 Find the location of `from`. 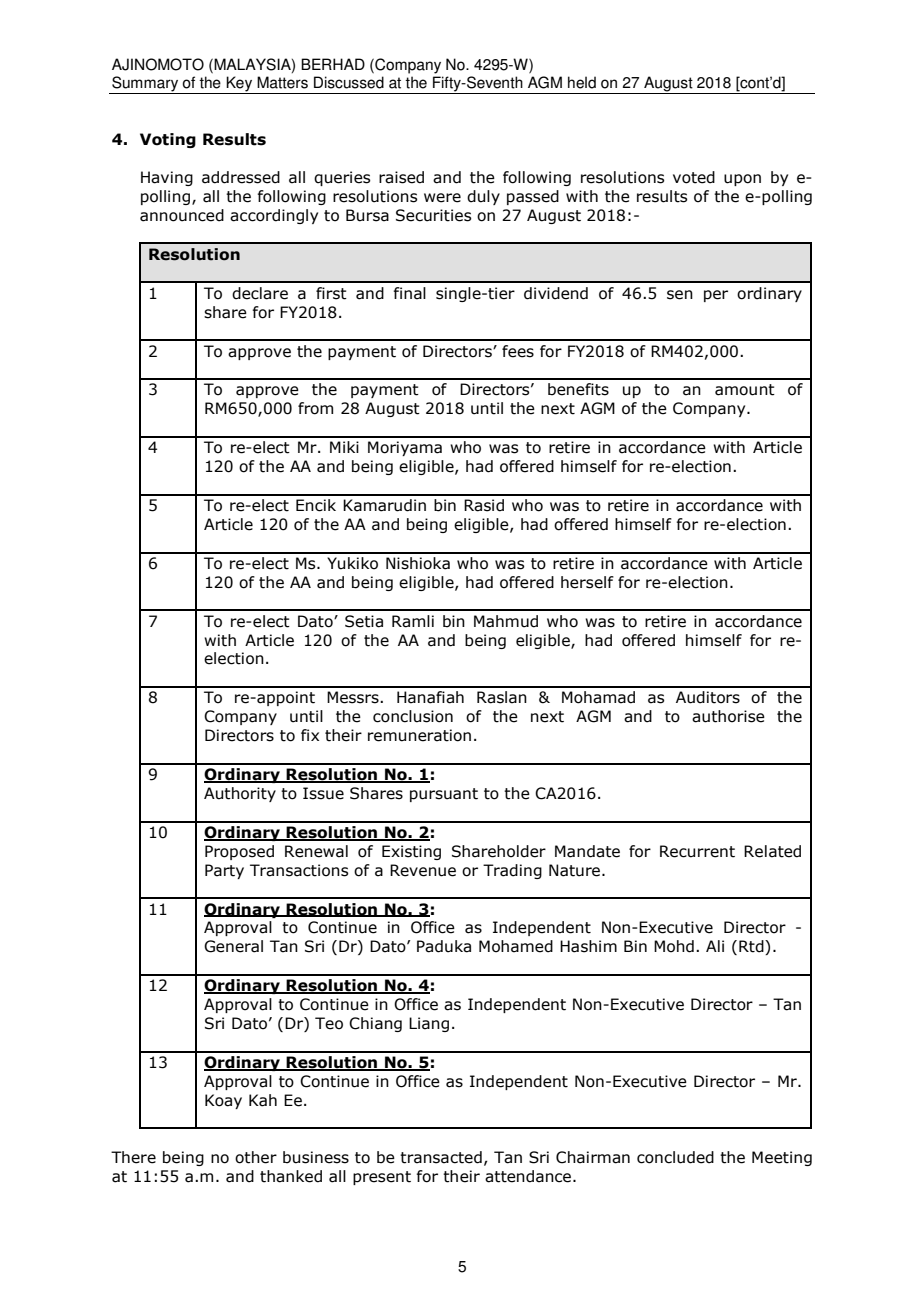

from is located at coordinates (315, 408).
